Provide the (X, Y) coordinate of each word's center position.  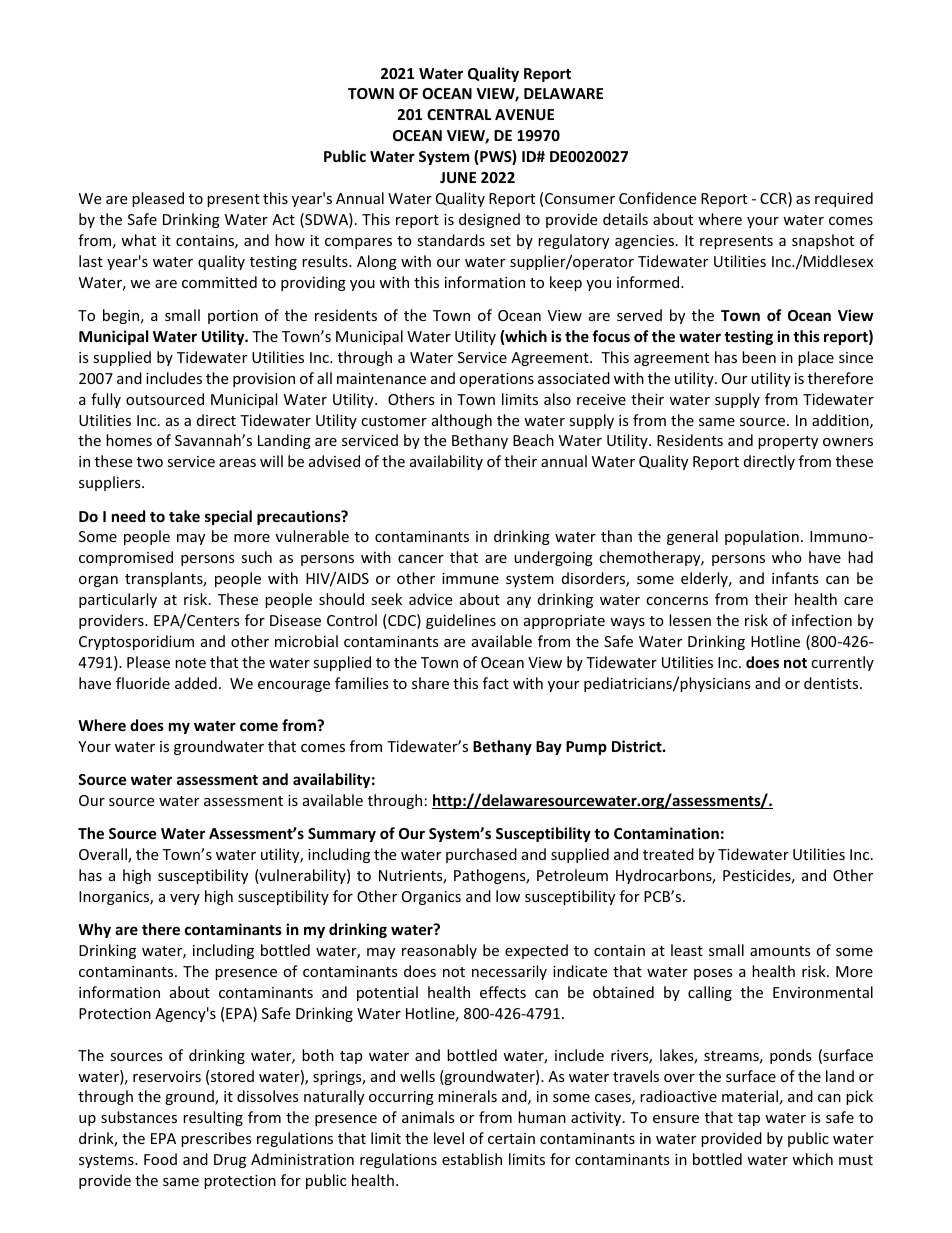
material (750, 1096)
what (138, 240)
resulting (213, 1118)
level (449, 1138)
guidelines (461, 621)
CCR (774, 199)
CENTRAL (459, 114)
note (190, 663)
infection (822, 620)
